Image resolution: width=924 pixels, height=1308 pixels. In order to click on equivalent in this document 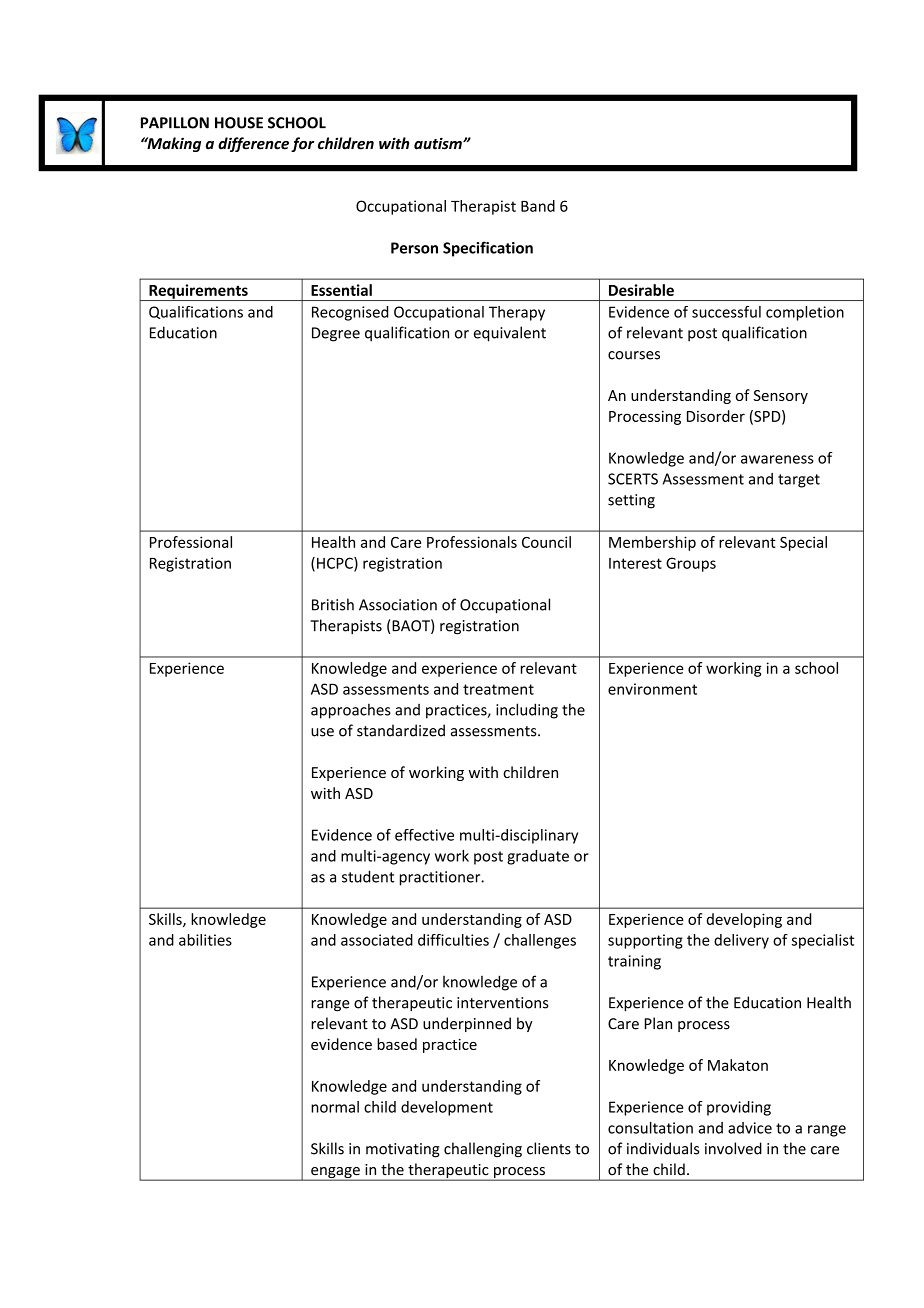, I will do `click(510, 334)`.
